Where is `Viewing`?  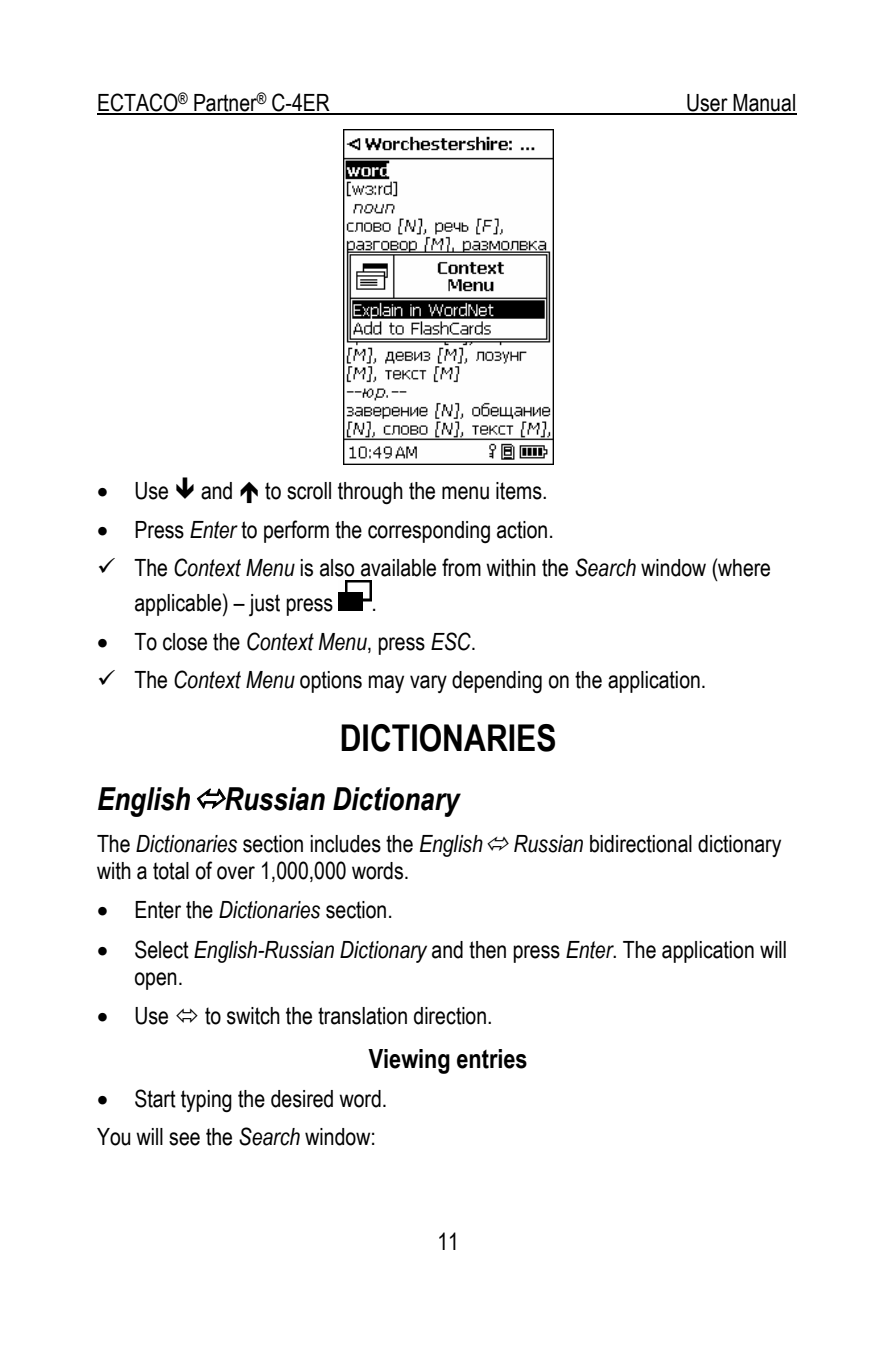 Viewing is located at coordinates (409, 1061).
